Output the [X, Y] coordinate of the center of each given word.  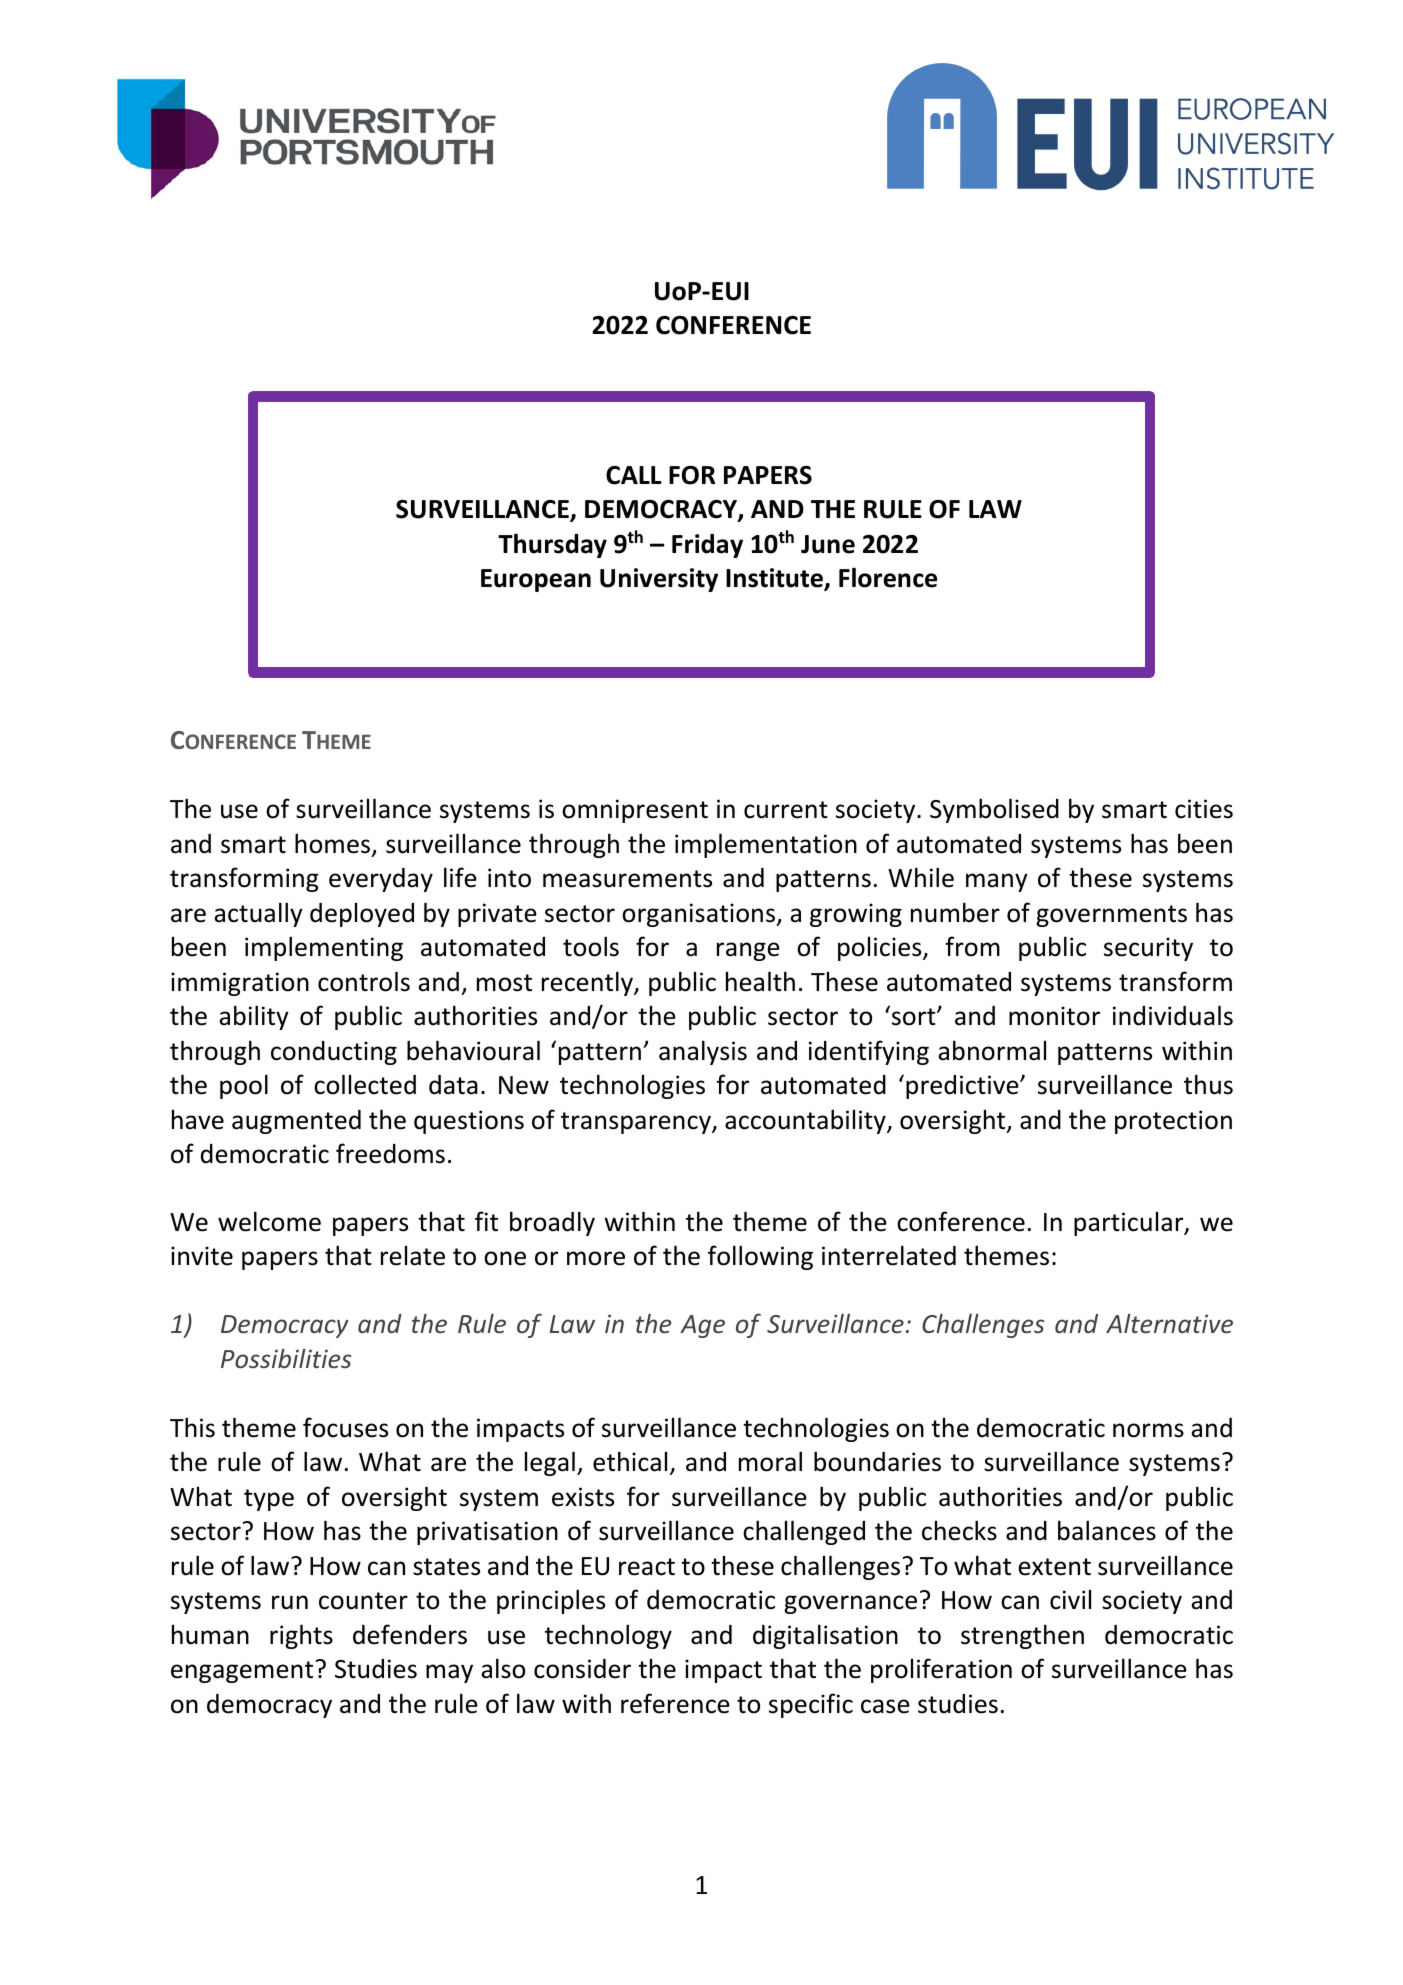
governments [1111, 916]
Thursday [552, 545]
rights [301, 1636]
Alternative [1169, 1323]
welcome [269, 1221]
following [760, 1257]
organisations [699, 915]
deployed [362, 914]
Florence [888, 577]
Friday [707, 546]
